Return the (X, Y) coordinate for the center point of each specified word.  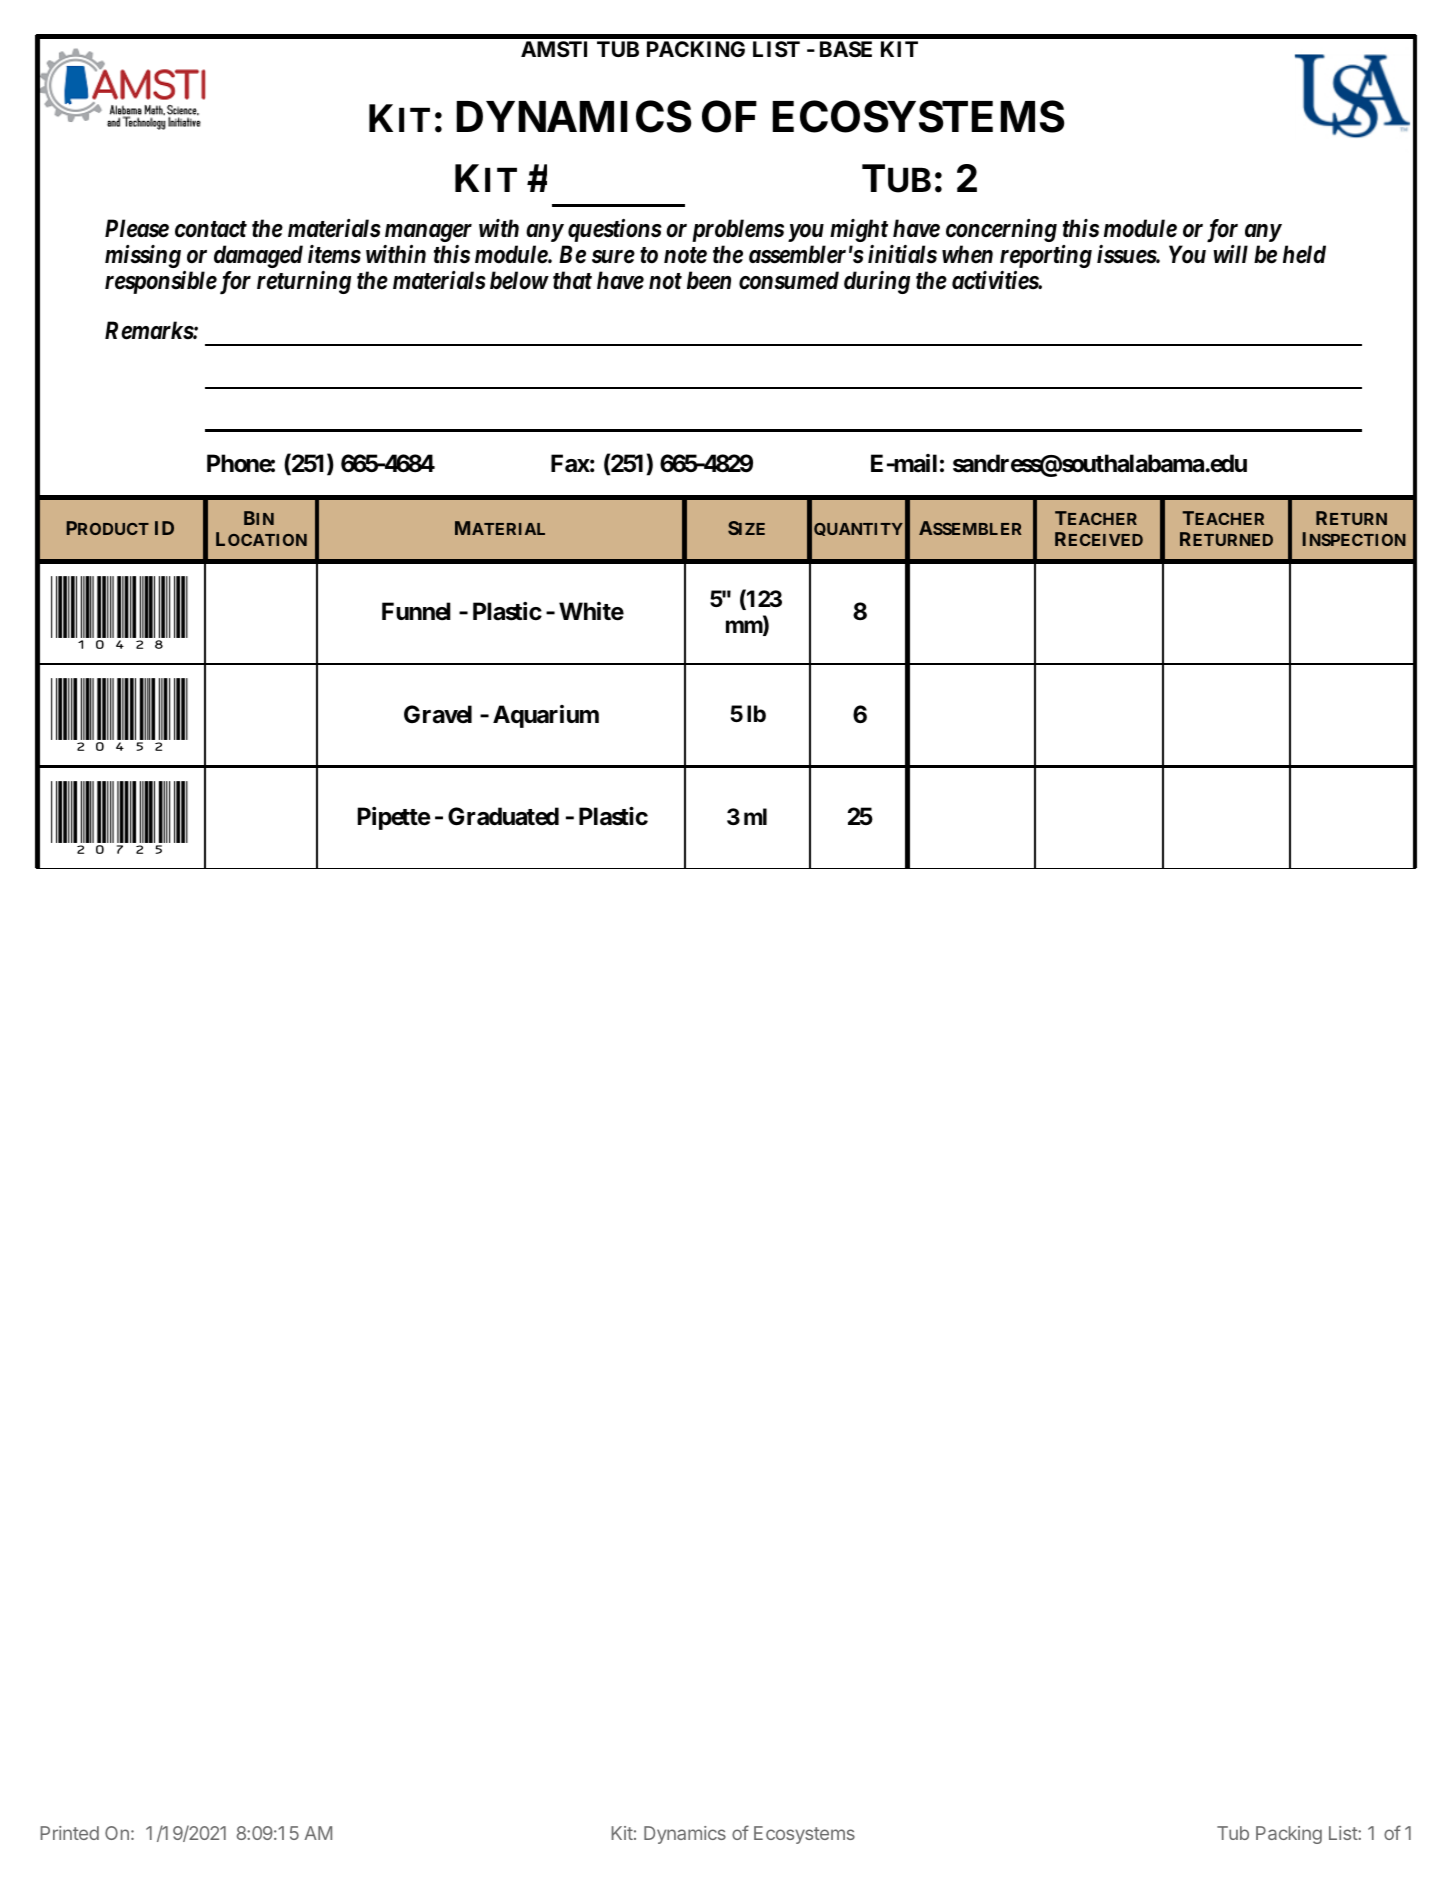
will (1230, 254)
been (709, 280)
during (877, 282)
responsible (161, 282)
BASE (846, 49)
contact (211, 229)
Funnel (416, 611)
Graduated (503, 816)
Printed (69, 1833)
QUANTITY (858, 529)
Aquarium (546, 716)
